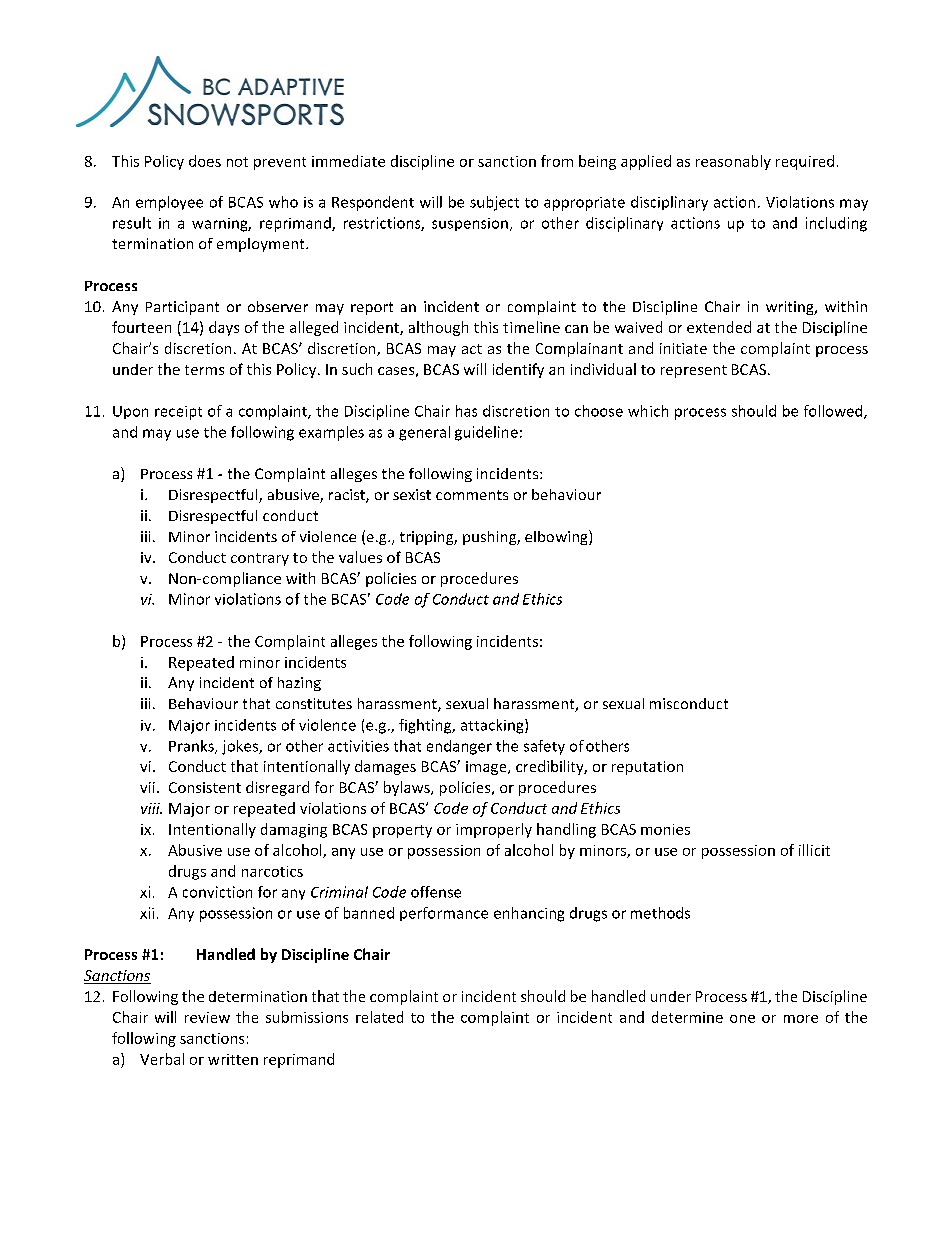  I want to click on reputation, so click(647, 768).
